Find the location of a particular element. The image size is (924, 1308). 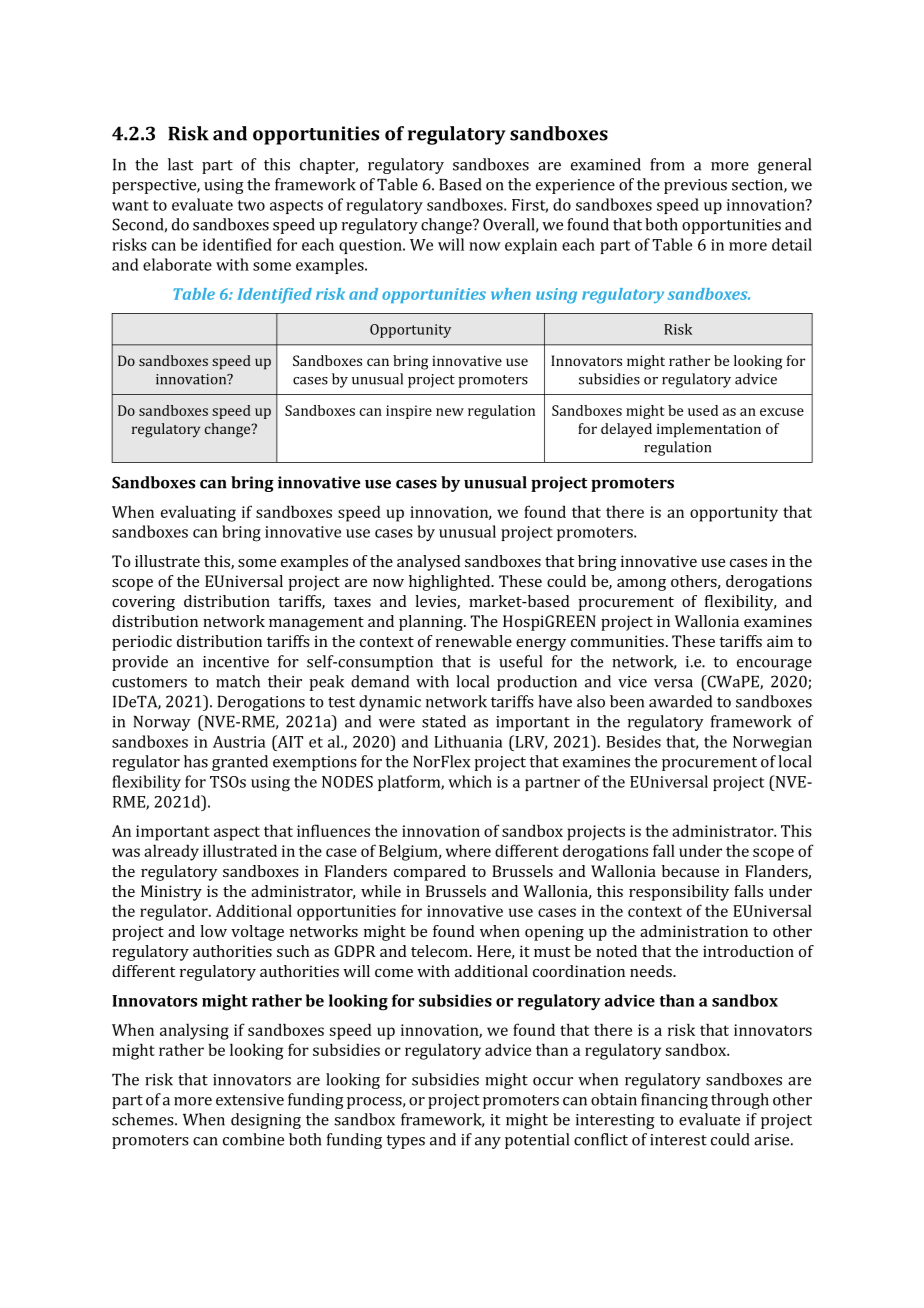

previous is located at coordinates (695, 186).
